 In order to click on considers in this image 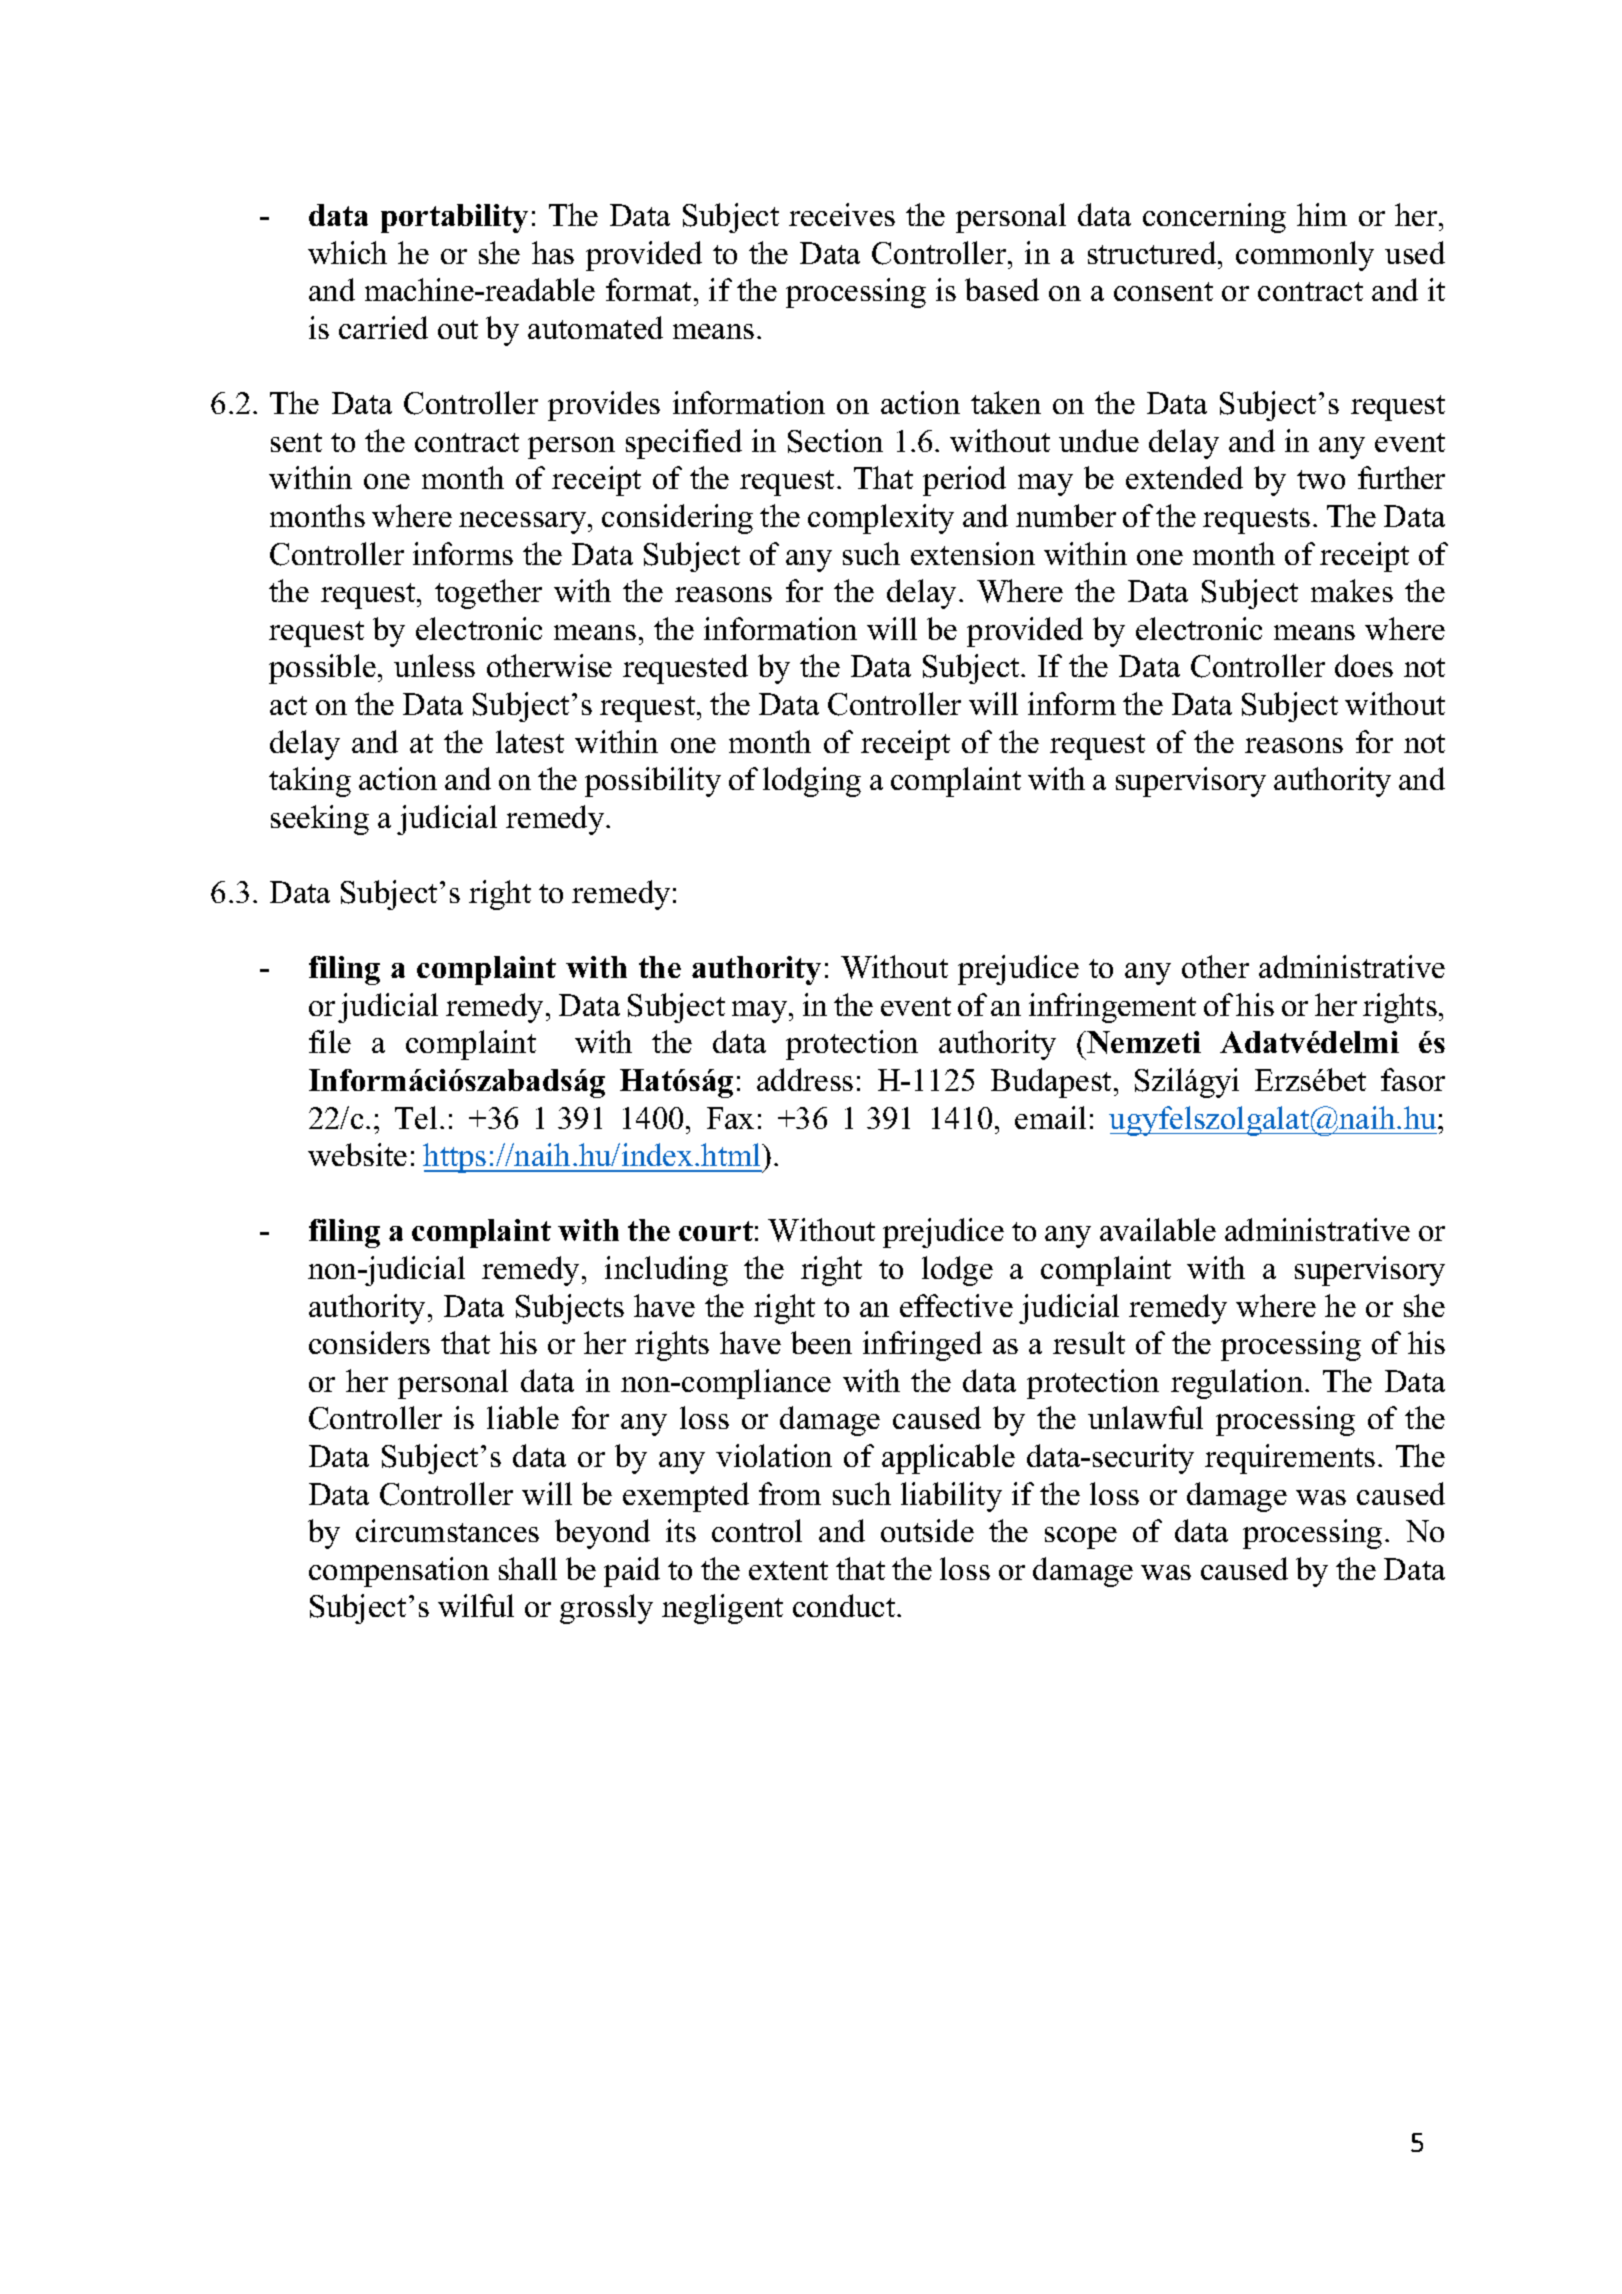, I will do `click(369, 1342)`.
